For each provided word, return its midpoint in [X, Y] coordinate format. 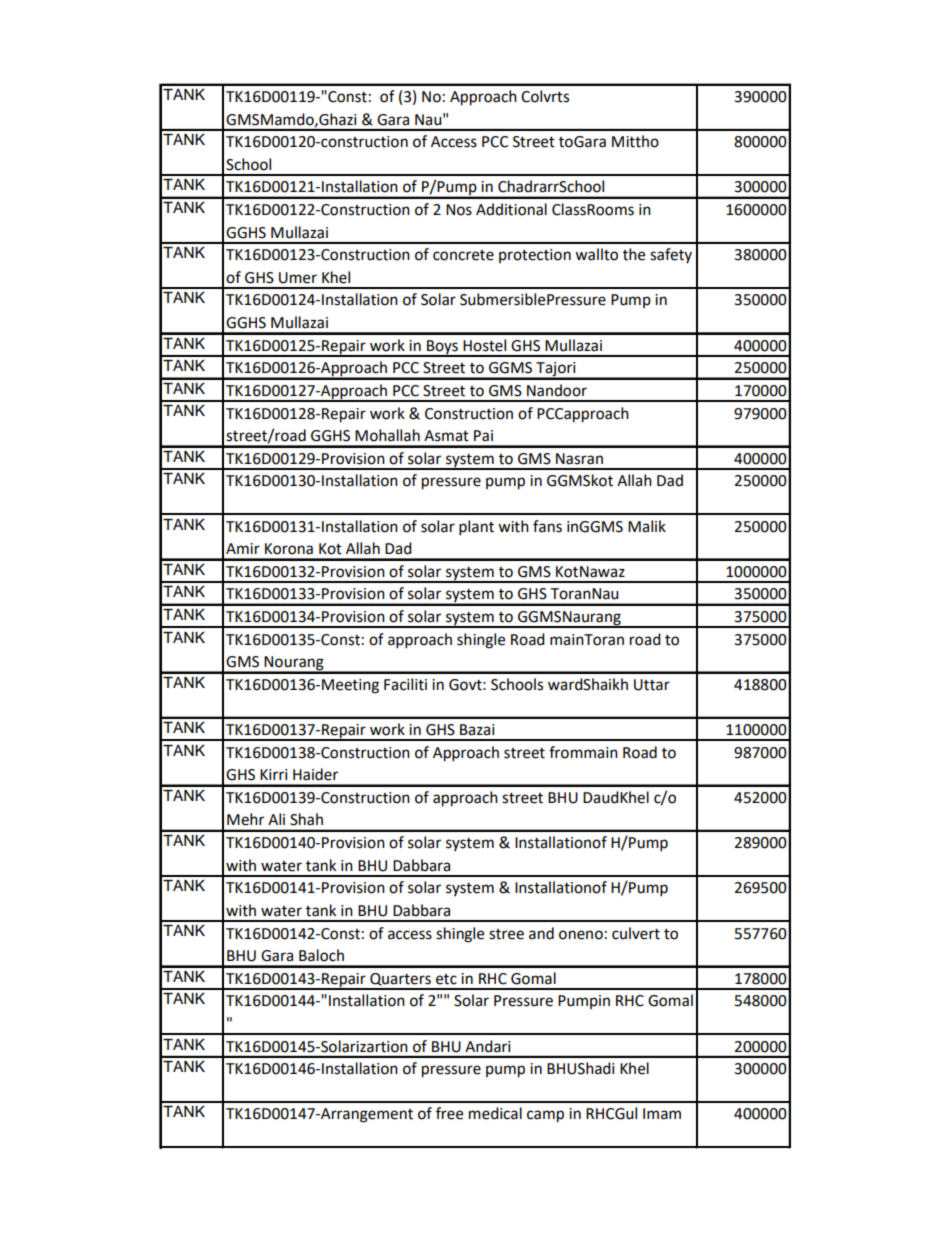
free [449, 1113]
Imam [662, 1114]
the [634, 254]
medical [495, 1113]
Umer [298, 278]
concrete [463, 255]
